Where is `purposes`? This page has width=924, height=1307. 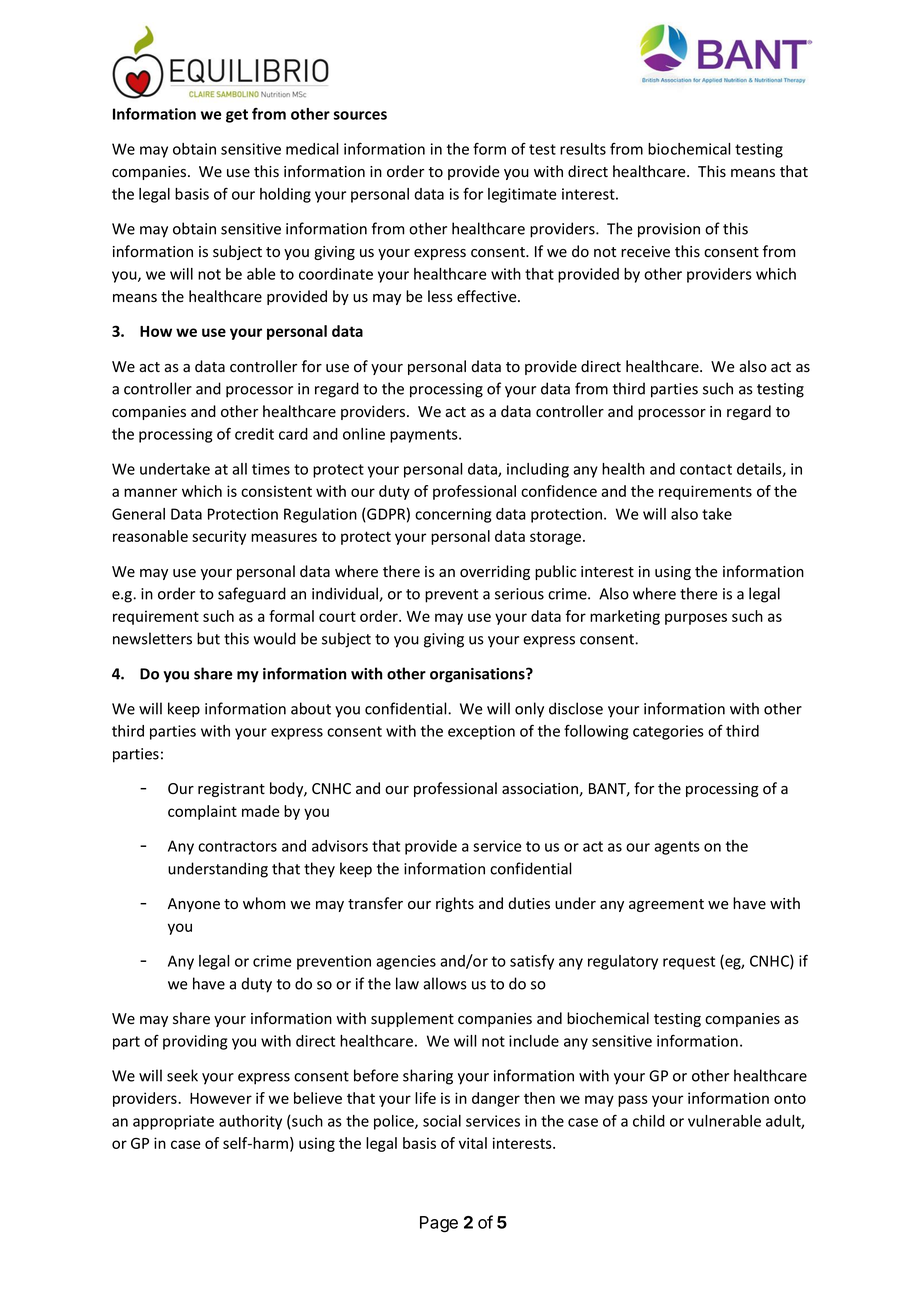
purposes is located at coordinates (696, 619).
